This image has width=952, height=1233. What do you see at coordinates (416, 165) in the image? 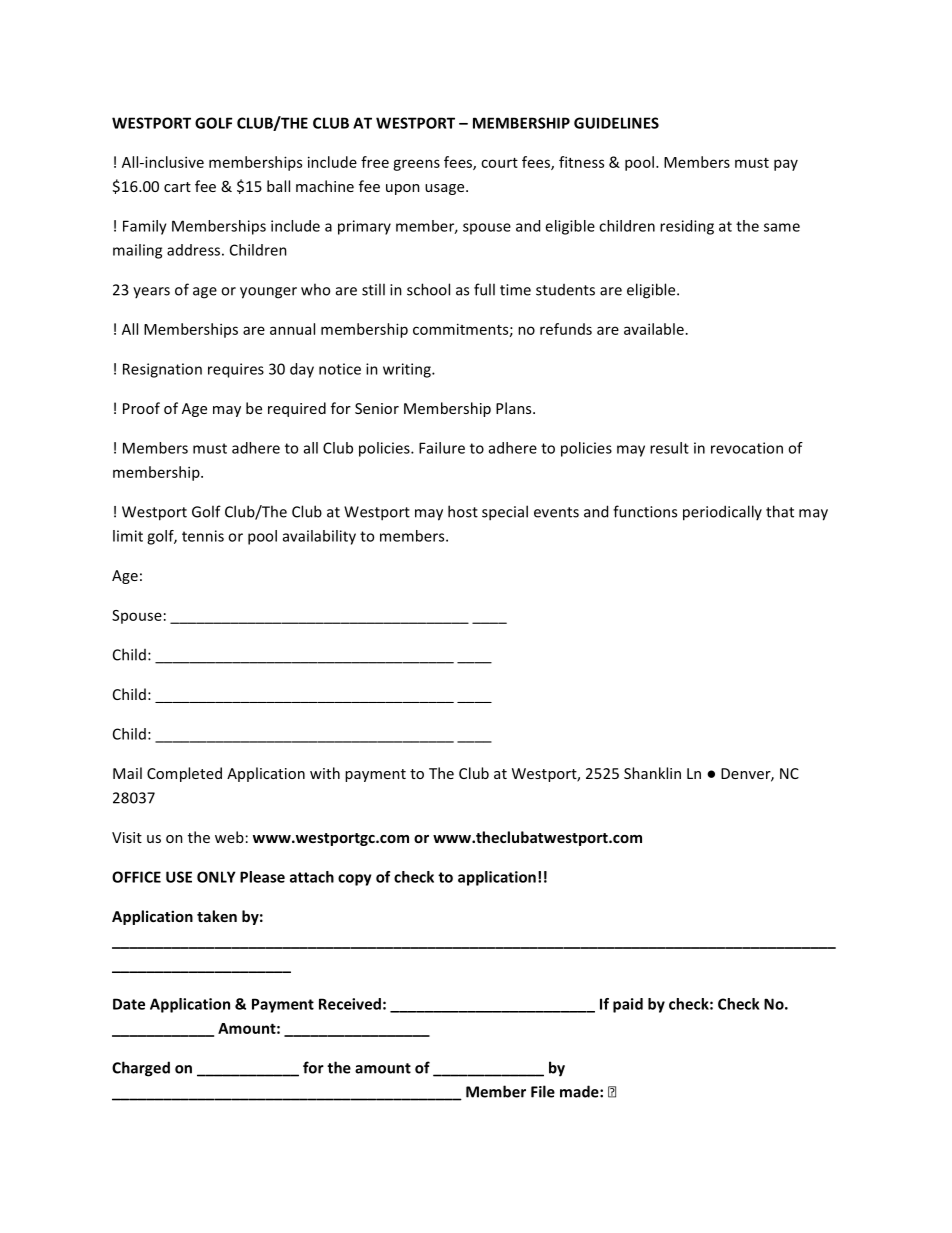
I see `greens` at bounding box center [416, 165].
